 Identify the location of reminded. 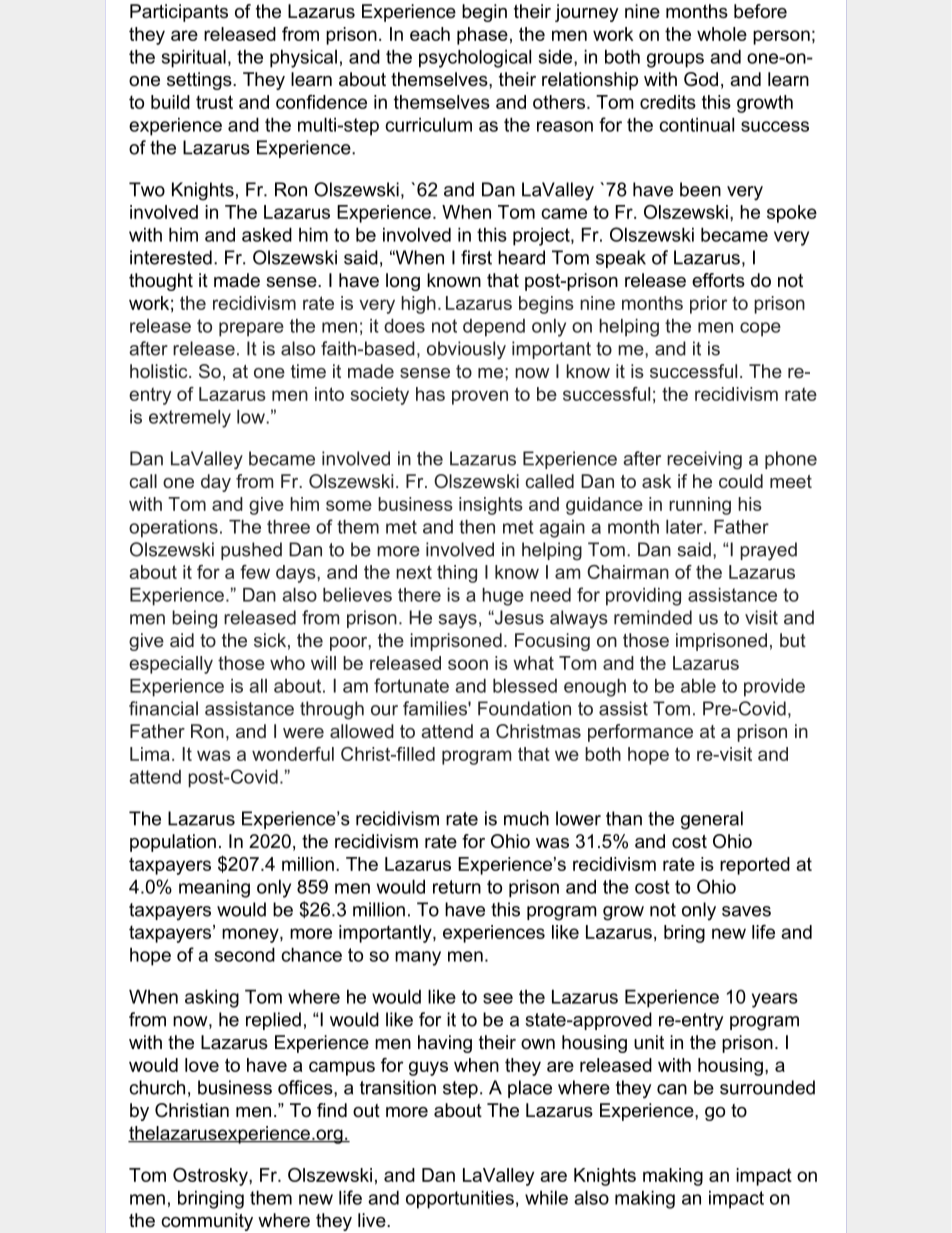
(653, 617).
